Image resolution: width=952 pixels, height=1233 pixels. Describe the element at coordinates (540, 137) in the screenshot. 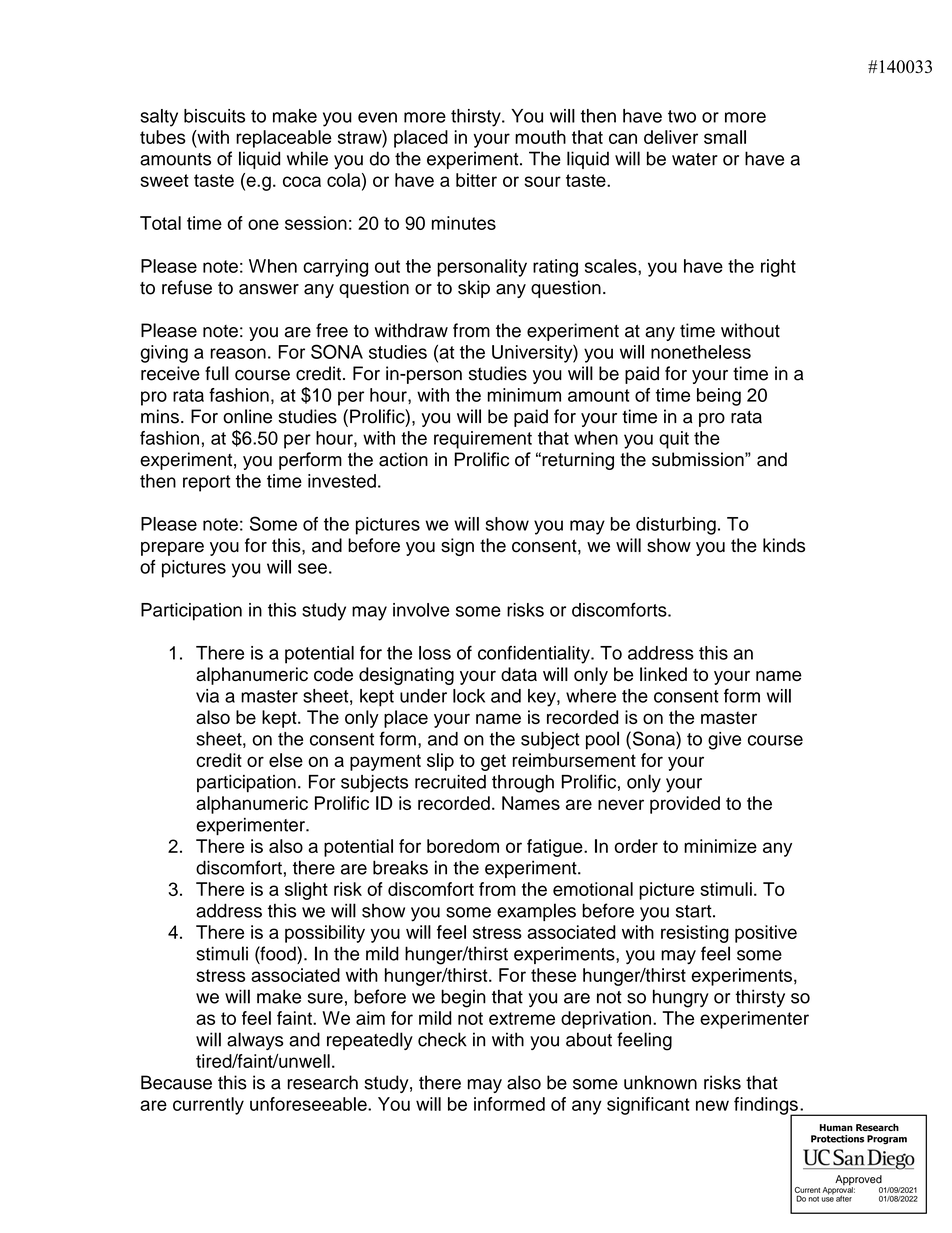

I see `mouth` at that location.
